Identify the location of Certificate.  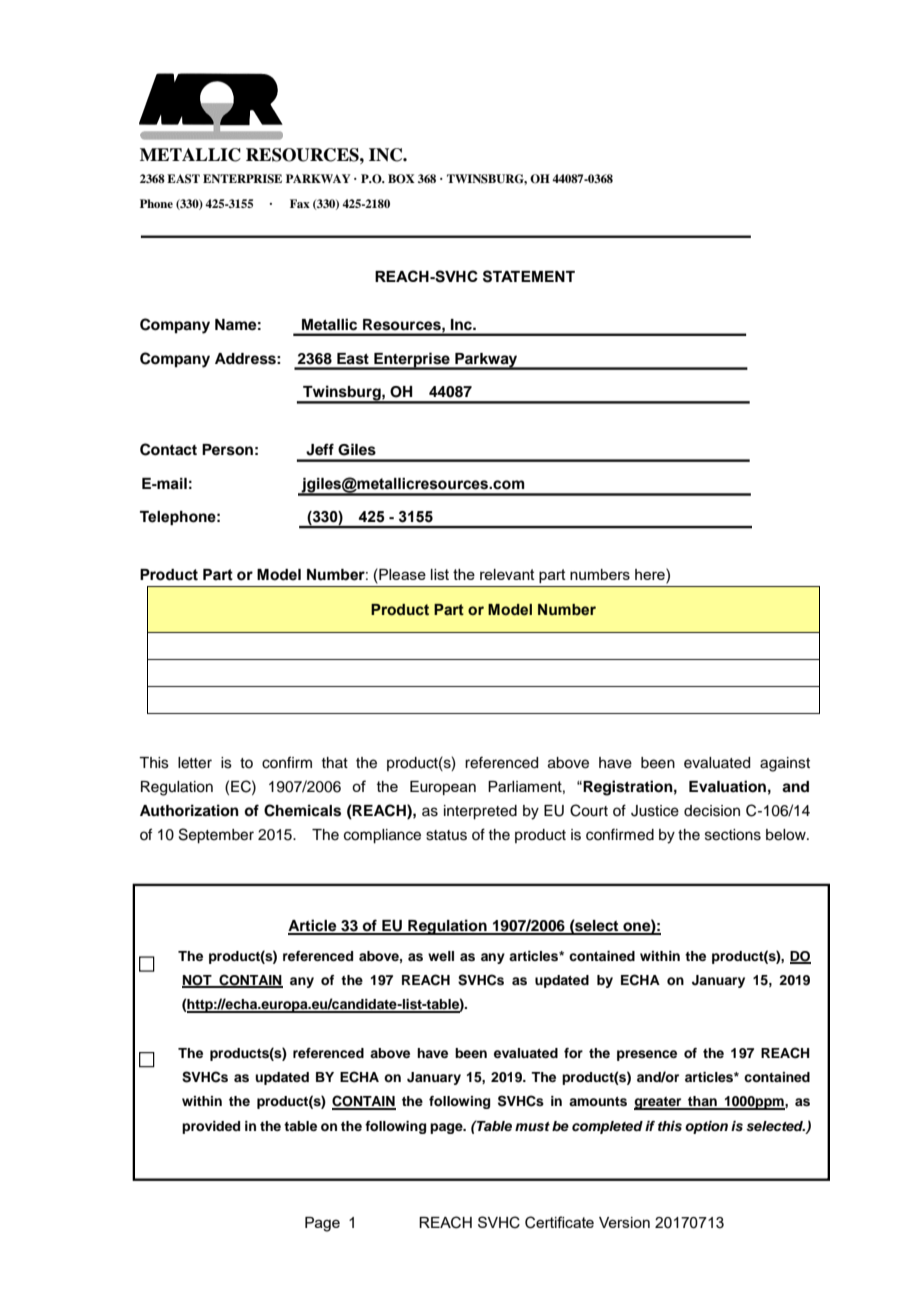
(559, 1222).
